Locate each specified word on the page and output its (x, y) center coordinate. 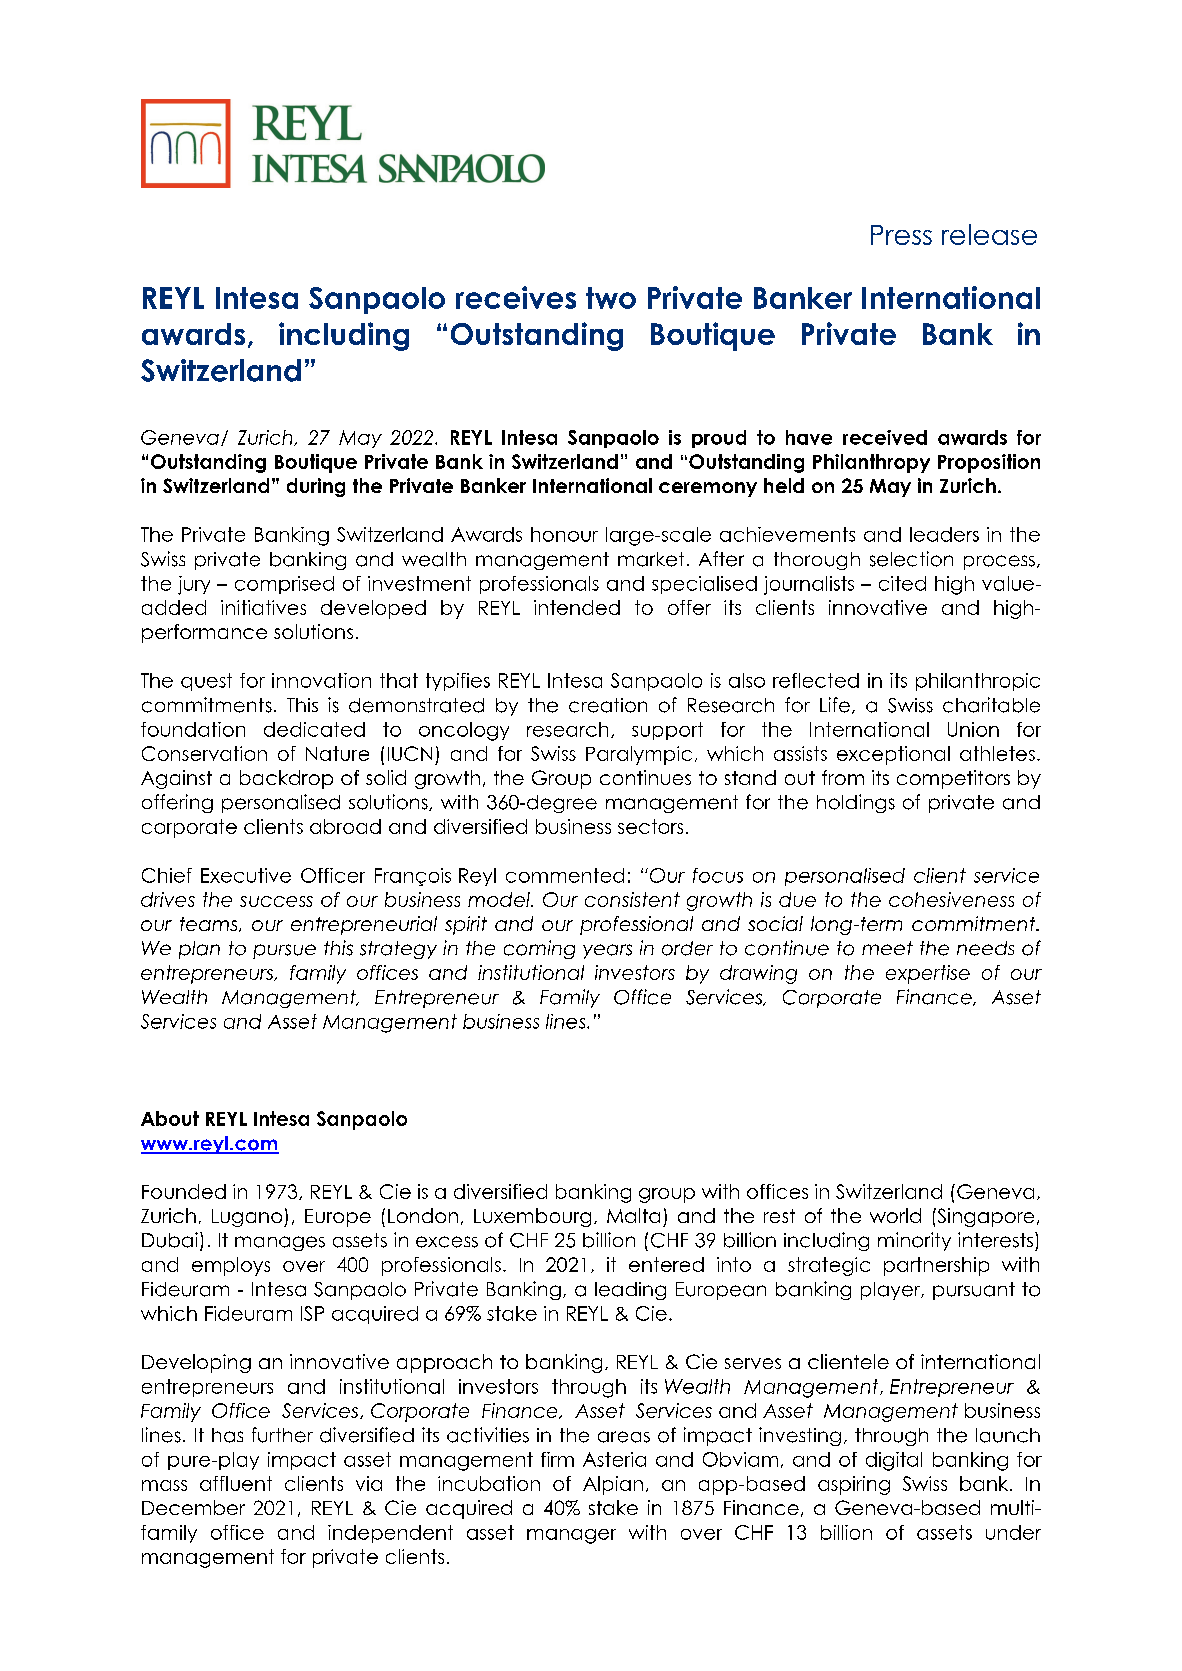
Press (901, 235)
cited (902, 583)
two (611, 298)
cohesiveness (951, 899)
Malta (633, 1215)
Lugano (248, 1218)
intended (577, 607)
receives (516, 297)
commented (565, 875)
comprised (284, 585)
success (276, 901)
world (895, 1215)
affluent (236, 1483)
